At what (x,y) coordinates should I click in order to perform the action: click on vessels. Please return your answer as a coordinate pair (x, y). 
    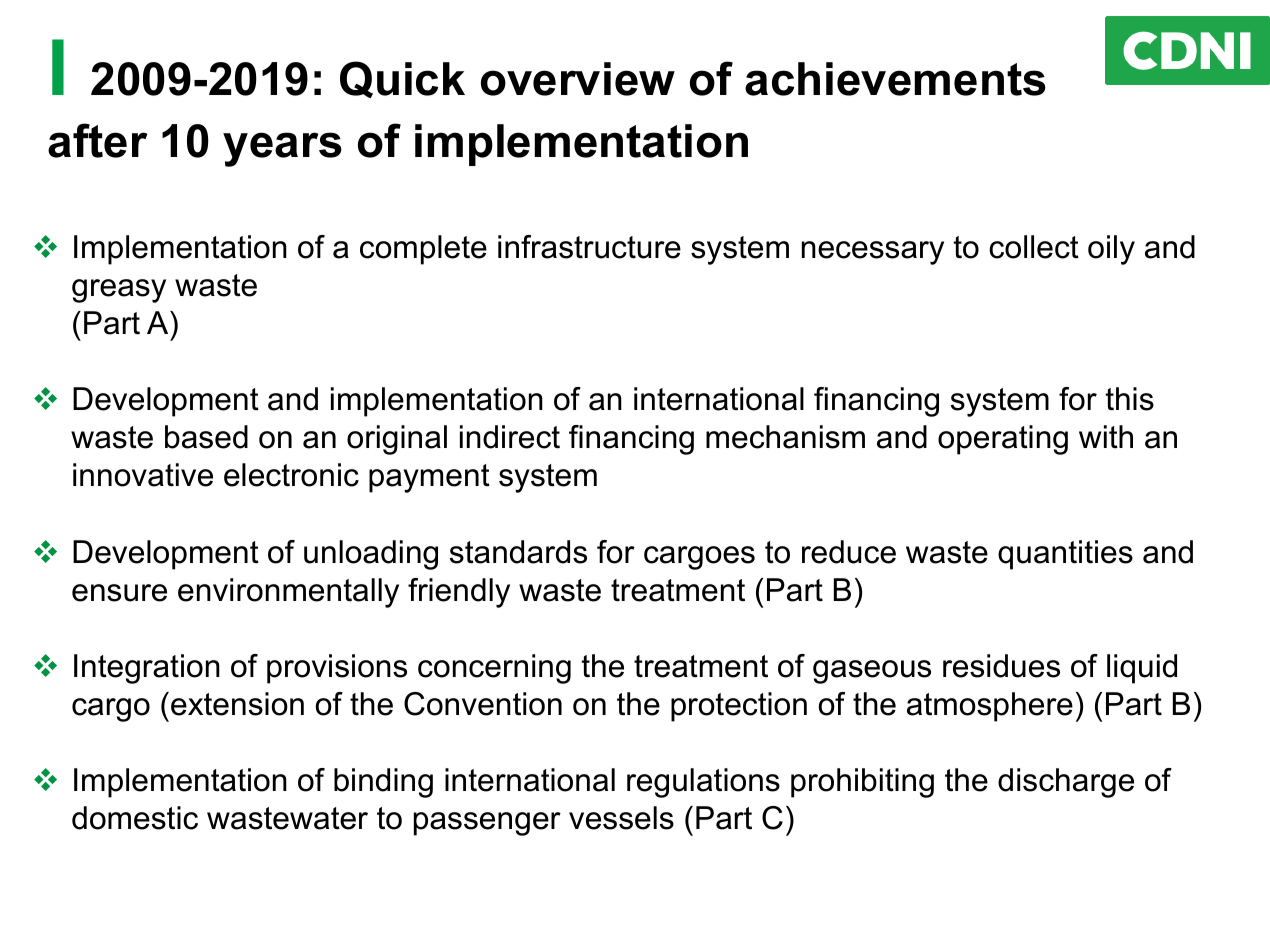
    Looking at the image, I should click on (621, 818).
